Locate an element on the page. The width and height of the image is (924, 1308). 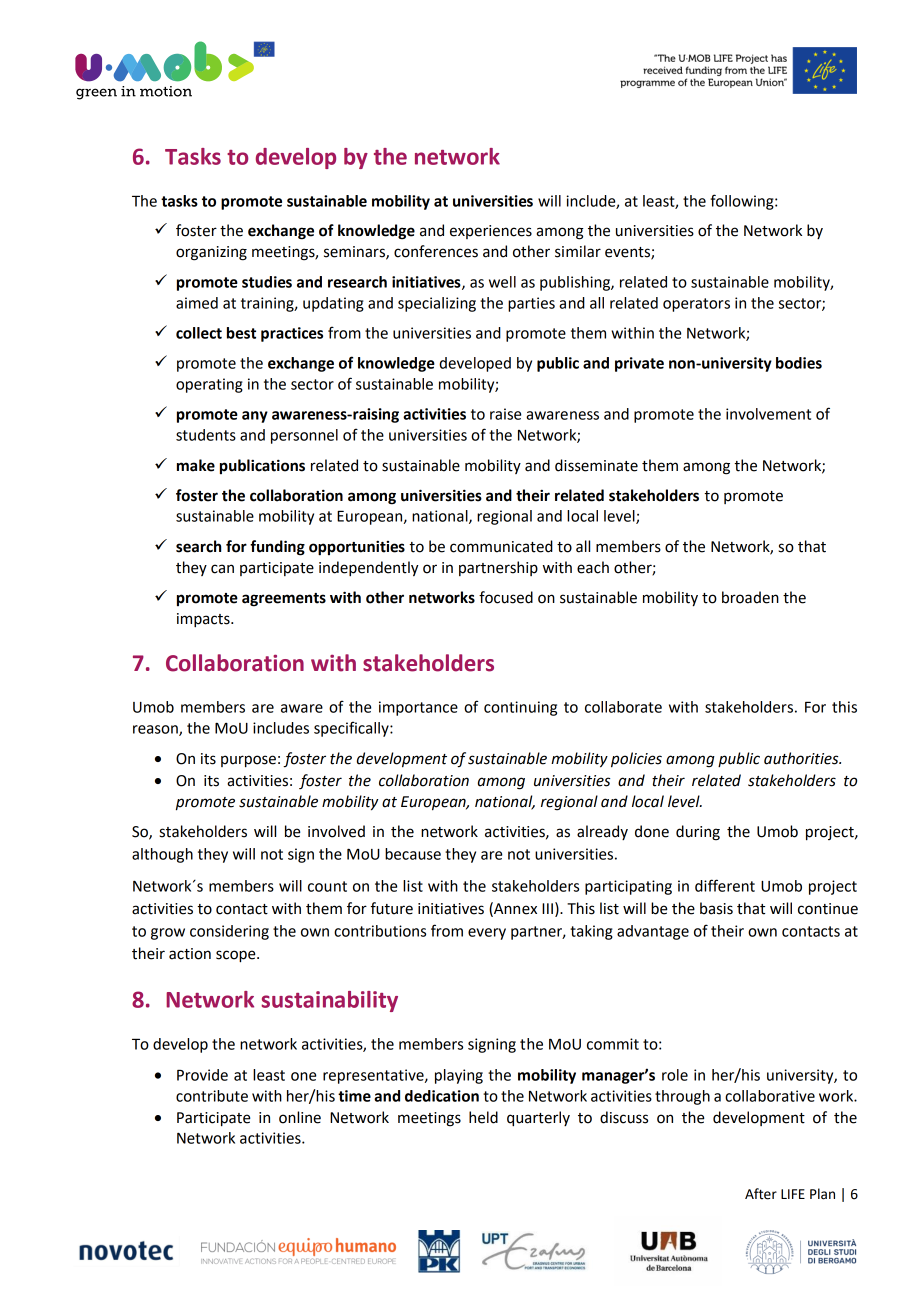
operators is located at coordinates (696, 305).
